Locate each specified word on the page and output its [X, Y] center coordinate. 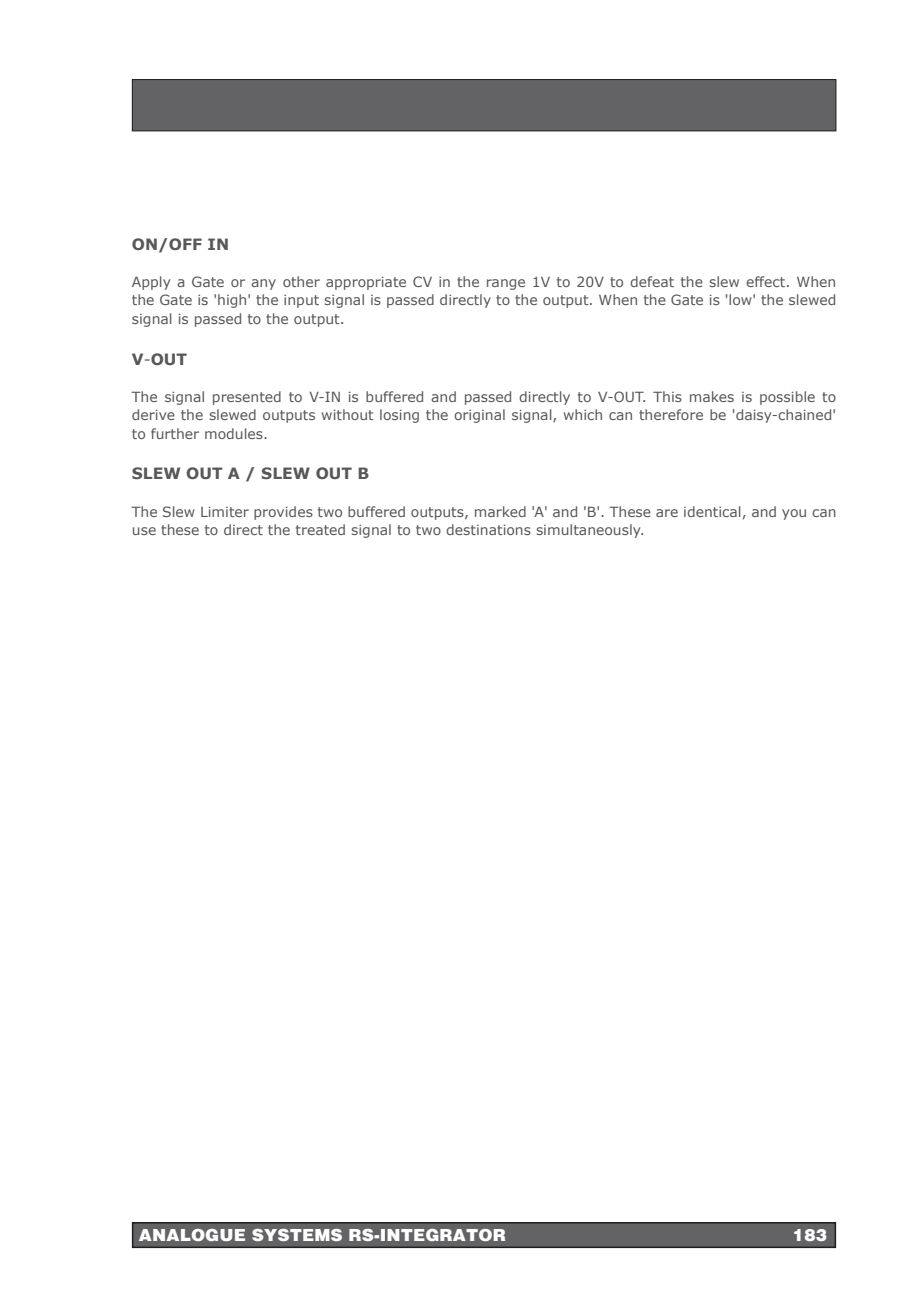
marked [500, 511]
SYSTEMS [297, 1235]
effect [767, 281]
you [794, 514]
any [263, 284]
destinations [488, 529]
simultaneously [590, 531]
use [144, 531]
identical [712, 511]
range [506, 284]
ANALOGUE [192, 1235]
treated [320, 529]
